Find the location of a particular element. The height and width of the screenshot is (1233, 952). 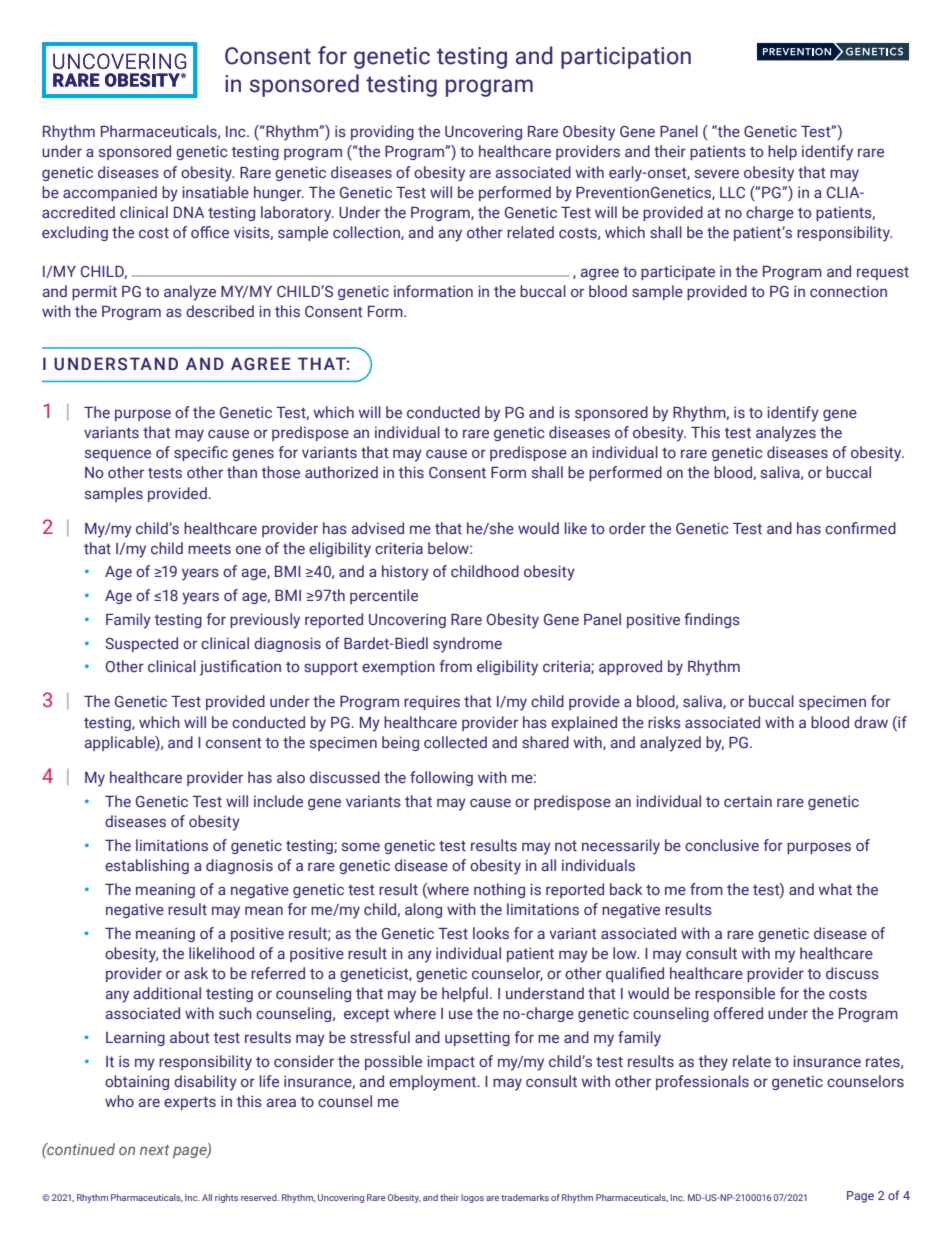

next is located at coordinates (154, 1150).
